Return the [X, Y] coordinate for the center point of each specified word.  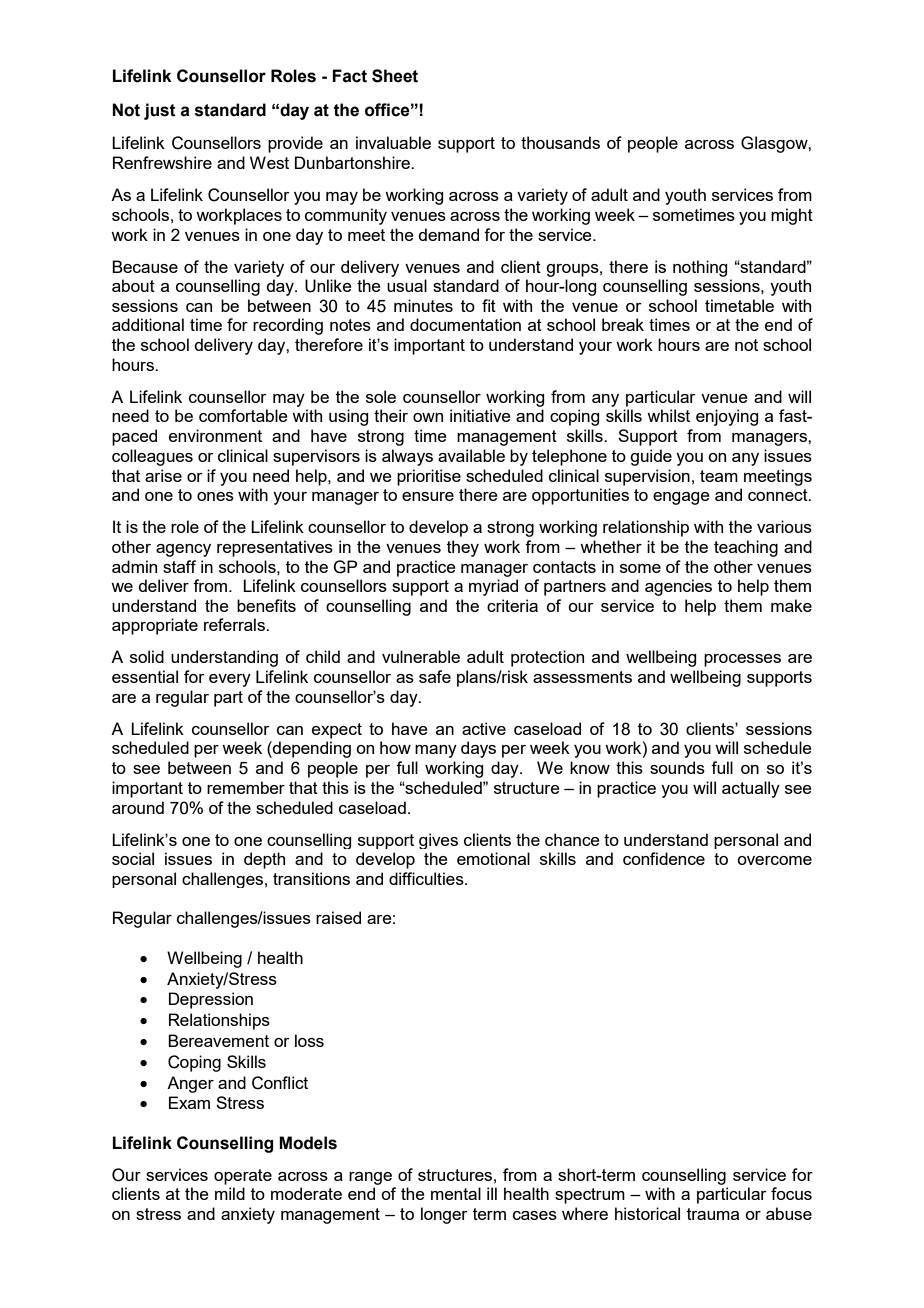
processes [742, 660]
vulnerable [421, 656]
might [792, 216]
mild [230, 1193]
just [160, 111]
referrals [235, 624]
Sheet [395, 76]
